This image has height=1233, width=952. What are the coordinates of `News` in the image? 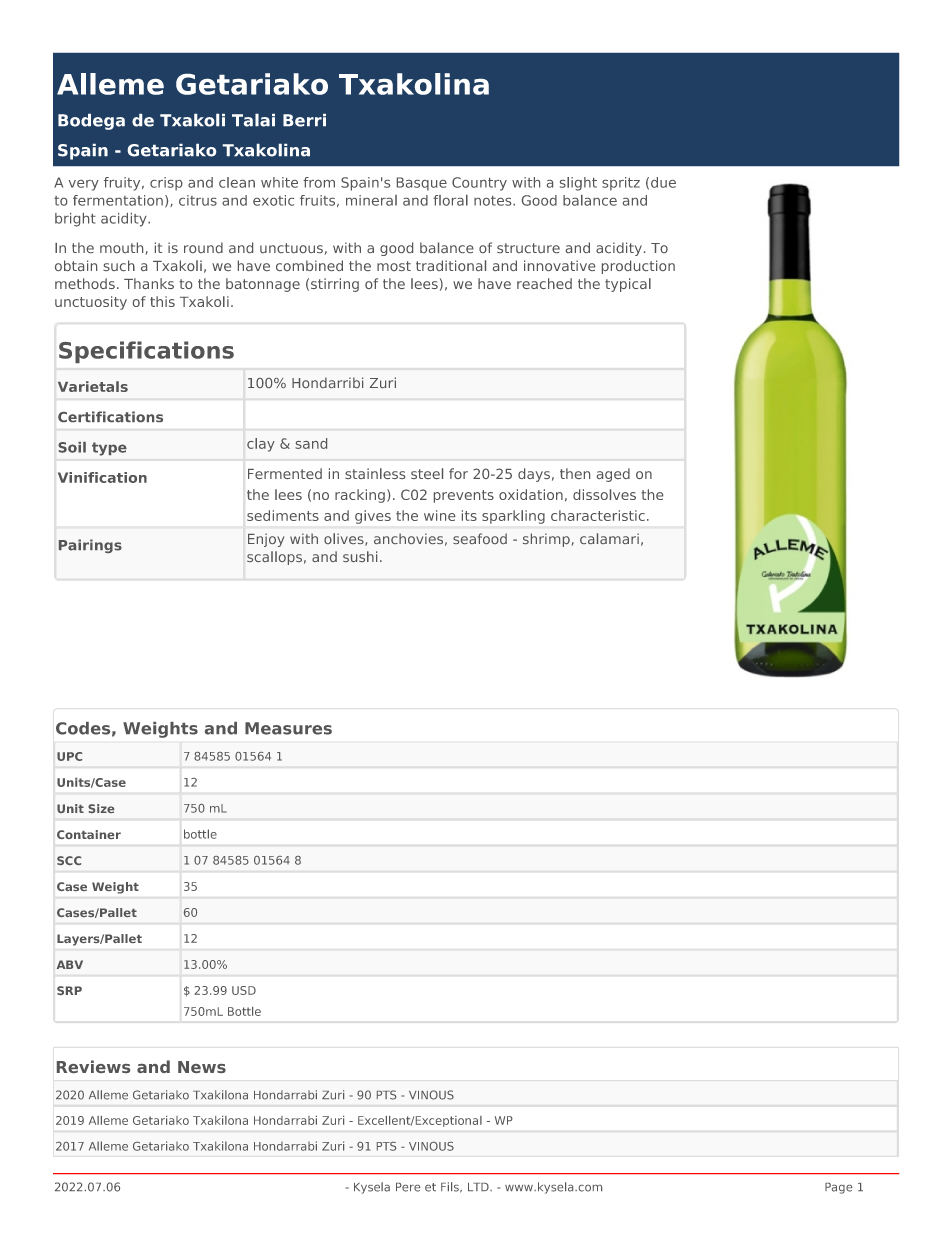 It's located at (202, 1067).
